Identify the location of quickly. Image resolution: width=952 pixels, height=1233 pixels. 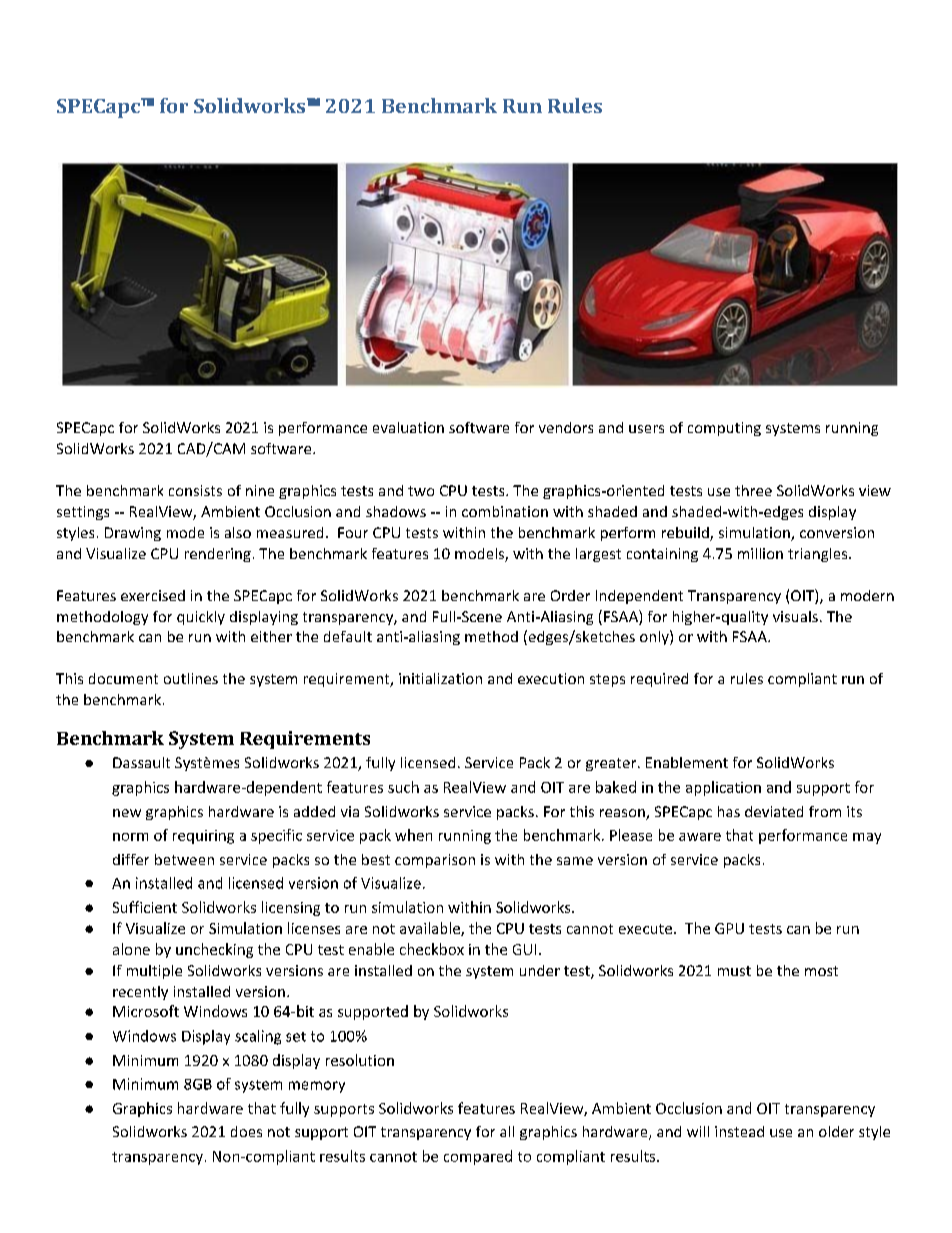
(201, 618).
